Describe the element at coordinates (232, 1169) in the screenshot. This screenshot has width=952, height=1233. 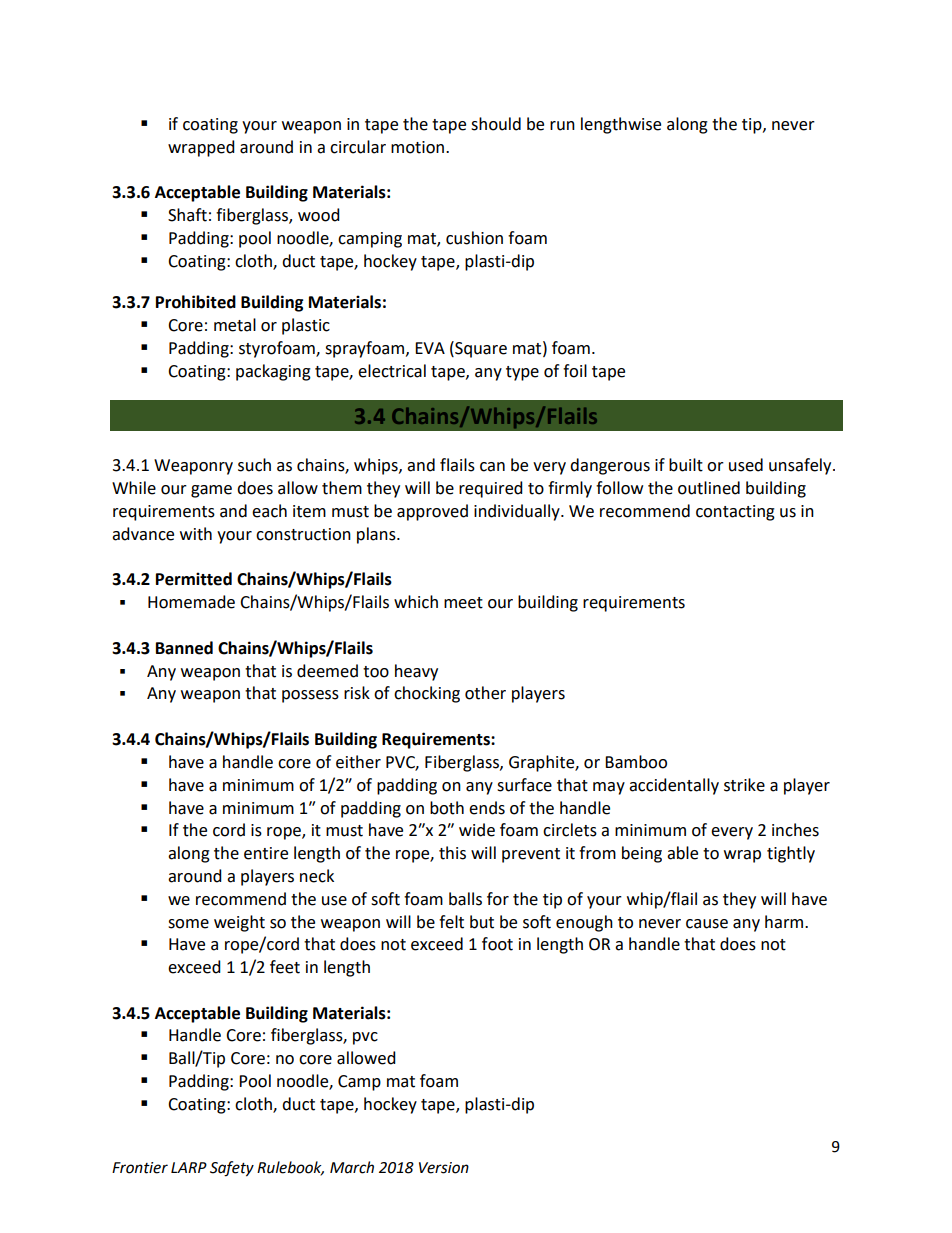
I see `Safety` at that location.
